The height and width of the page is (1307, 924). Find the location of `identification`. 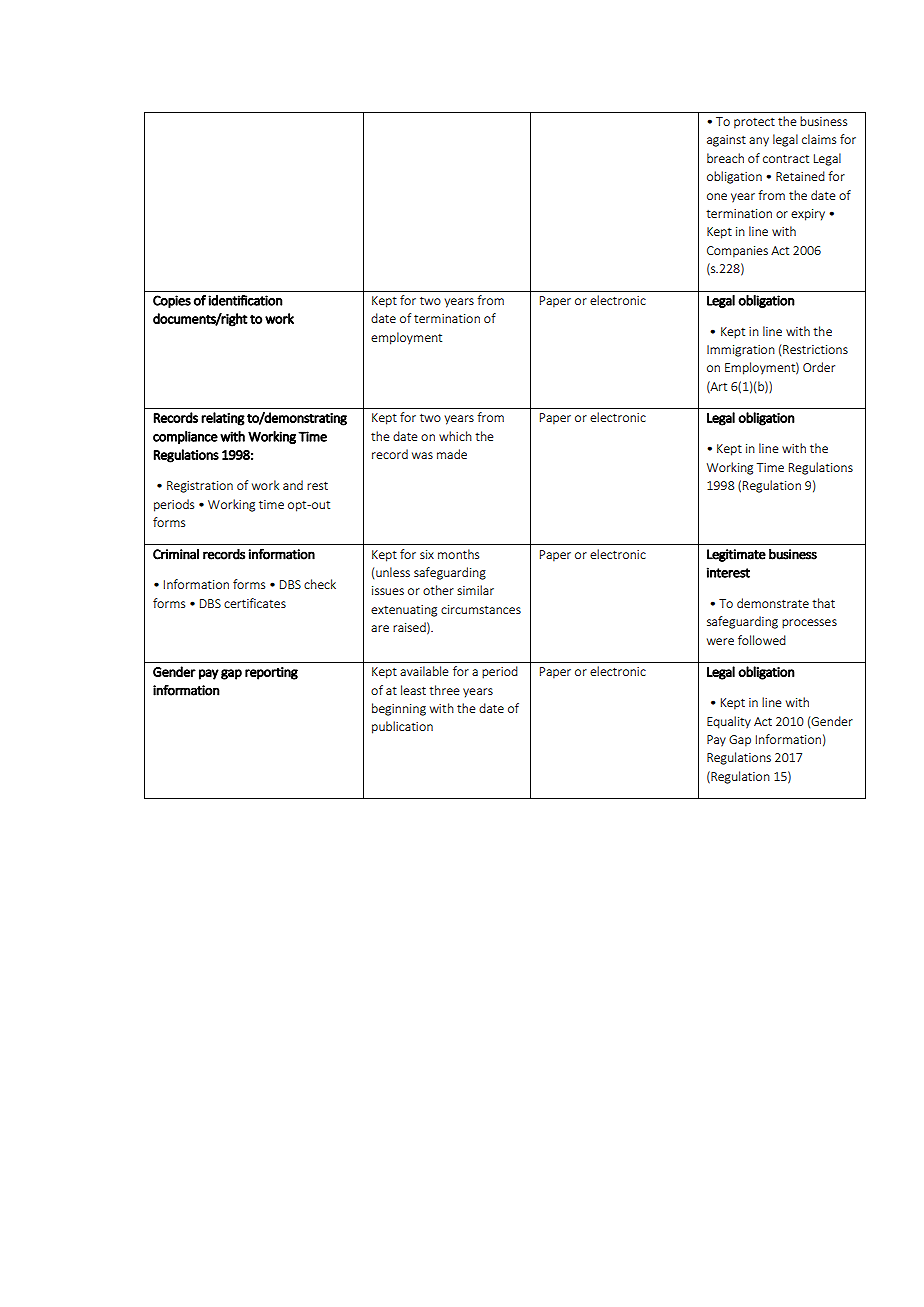

identification is located at coordinates (245, 300).
